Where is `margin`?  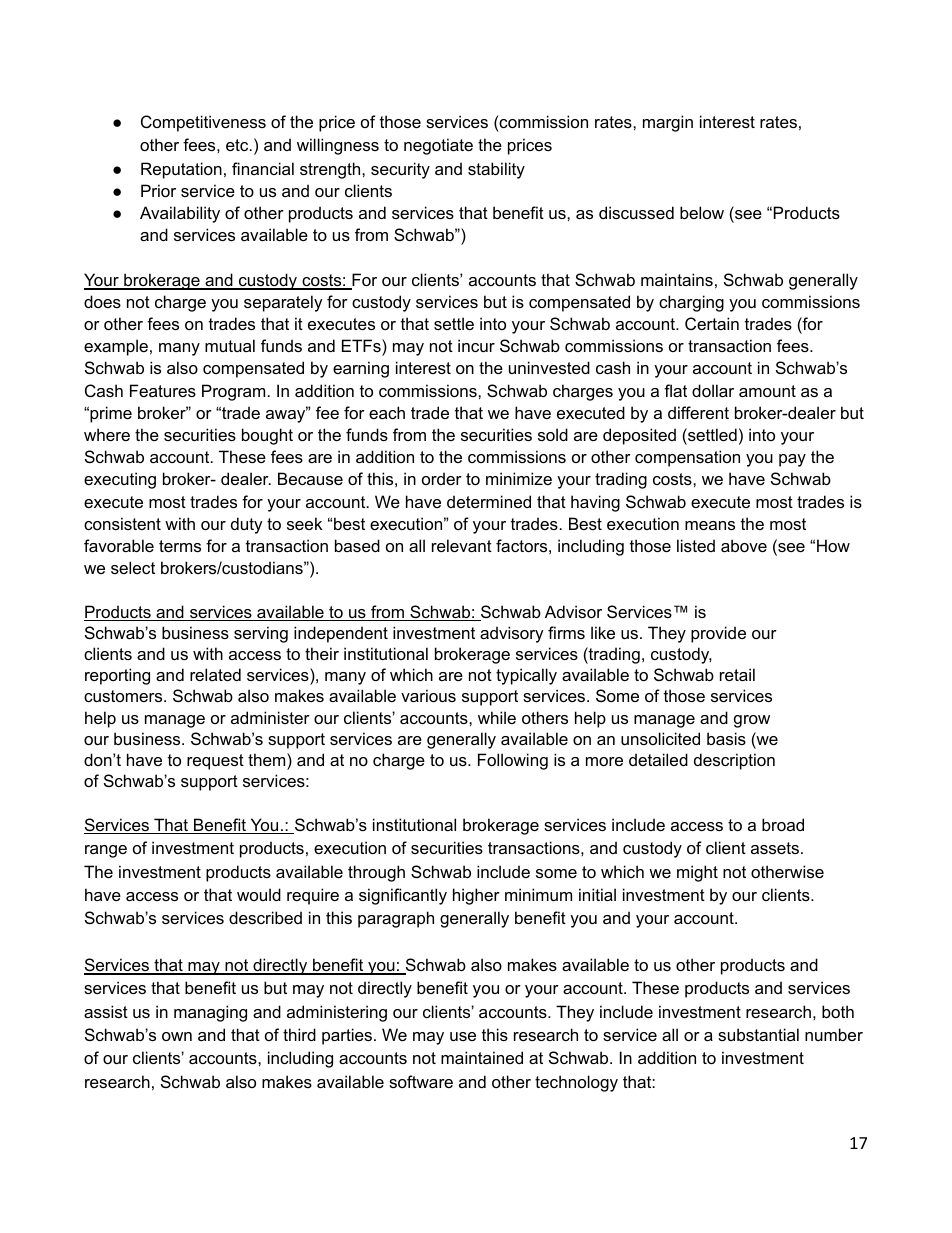
margin is located at coordinates (668, 123).
